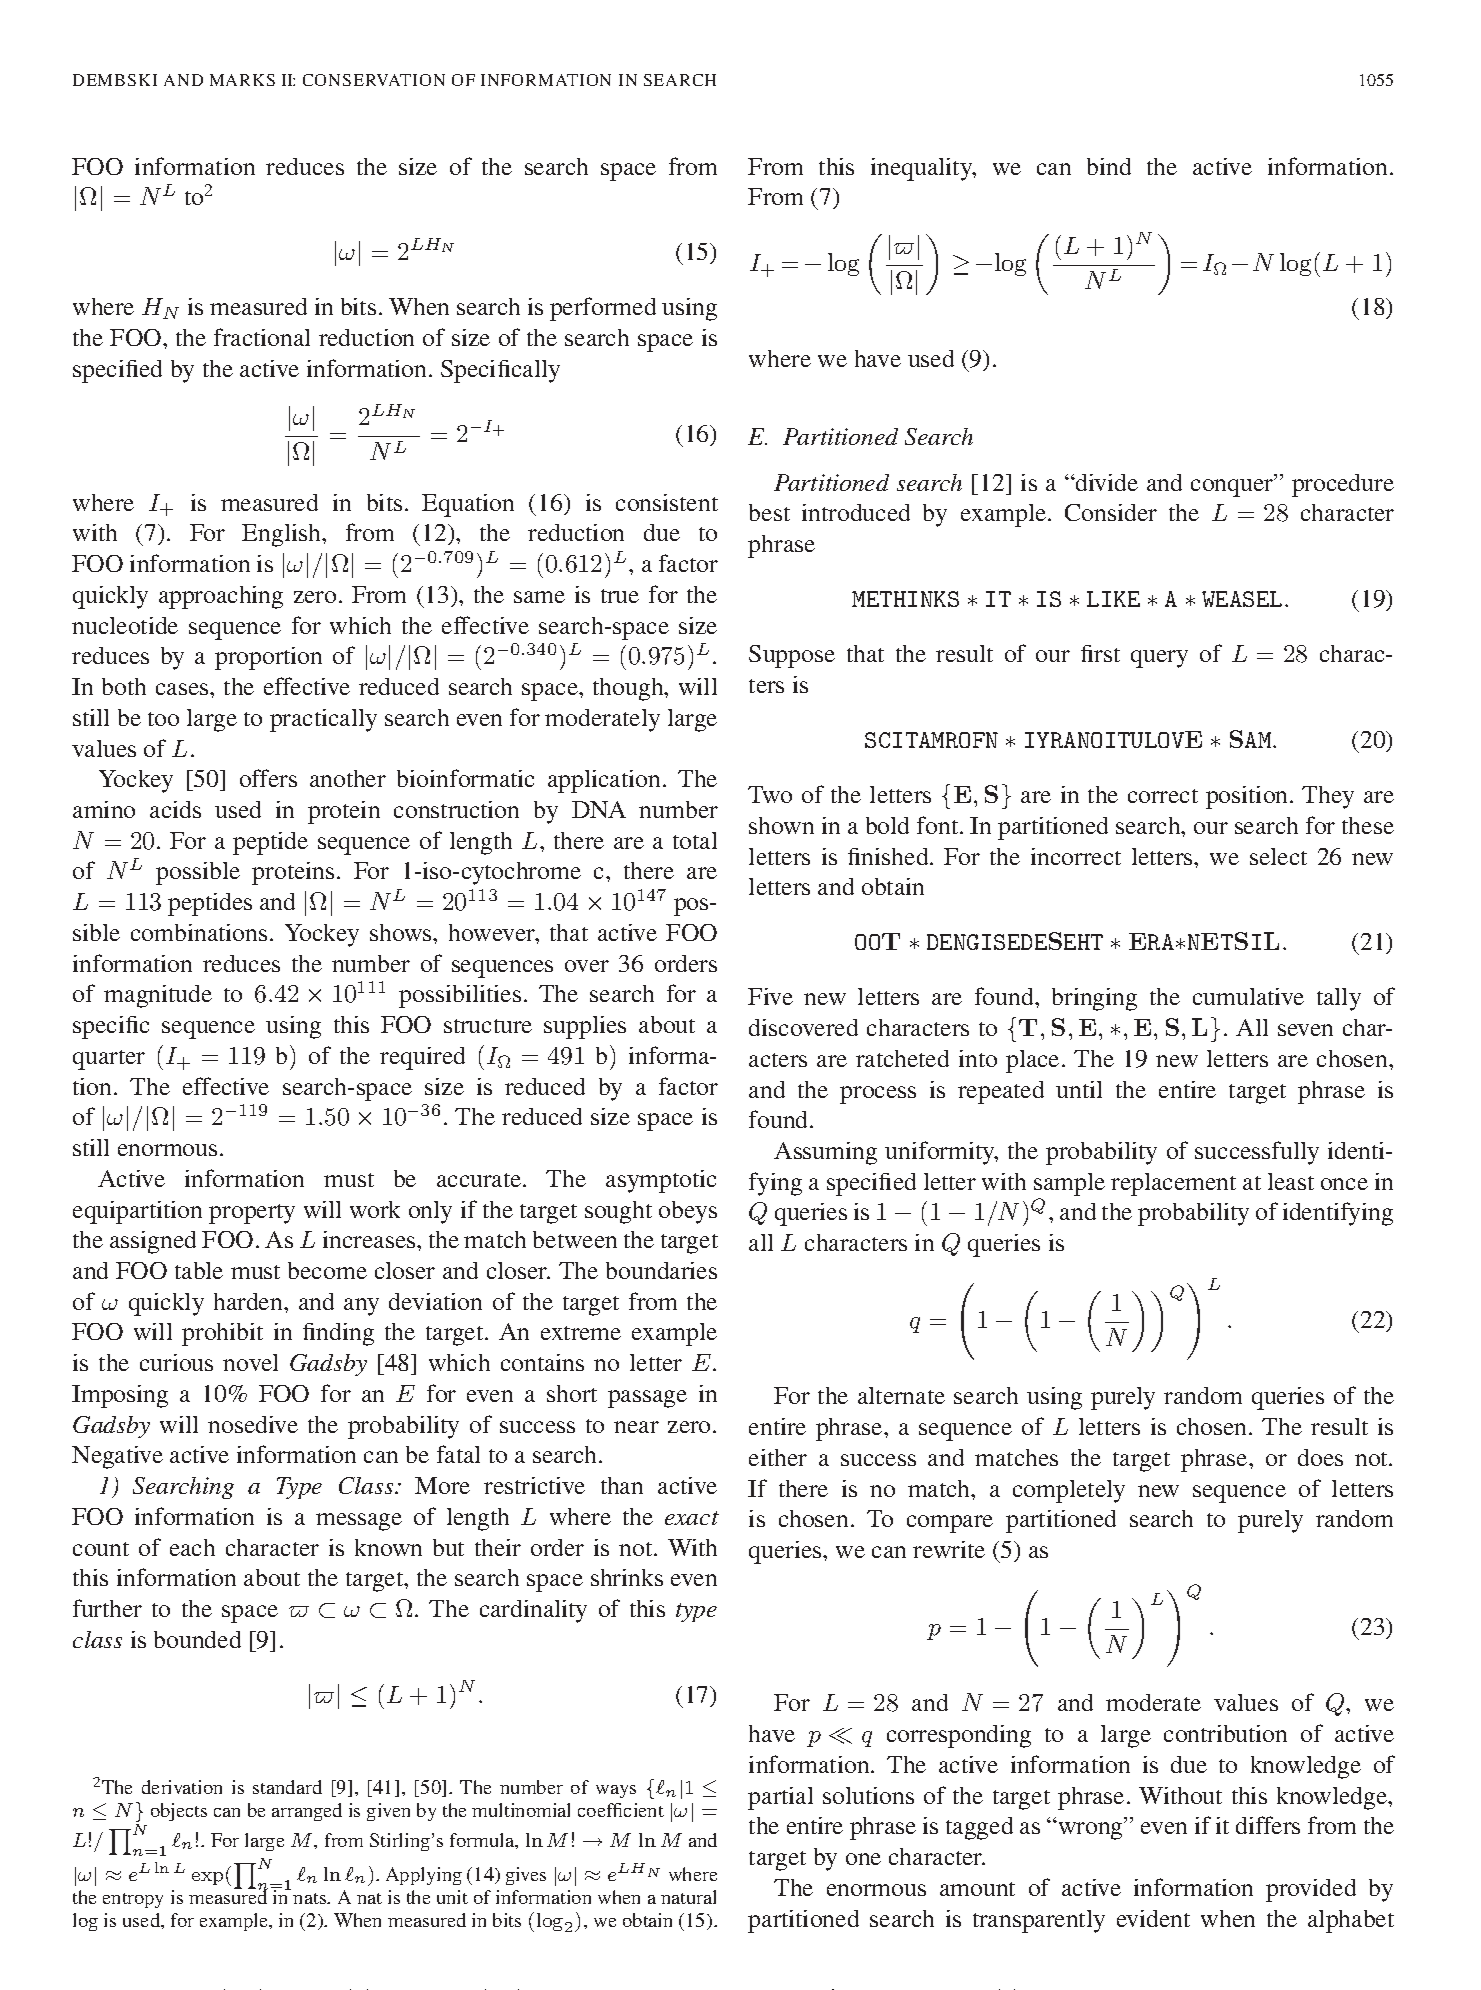  What do you see at coordinates (158, 996) in the screenshot?
I see `magnitude` at bounding box center [158, 996].
